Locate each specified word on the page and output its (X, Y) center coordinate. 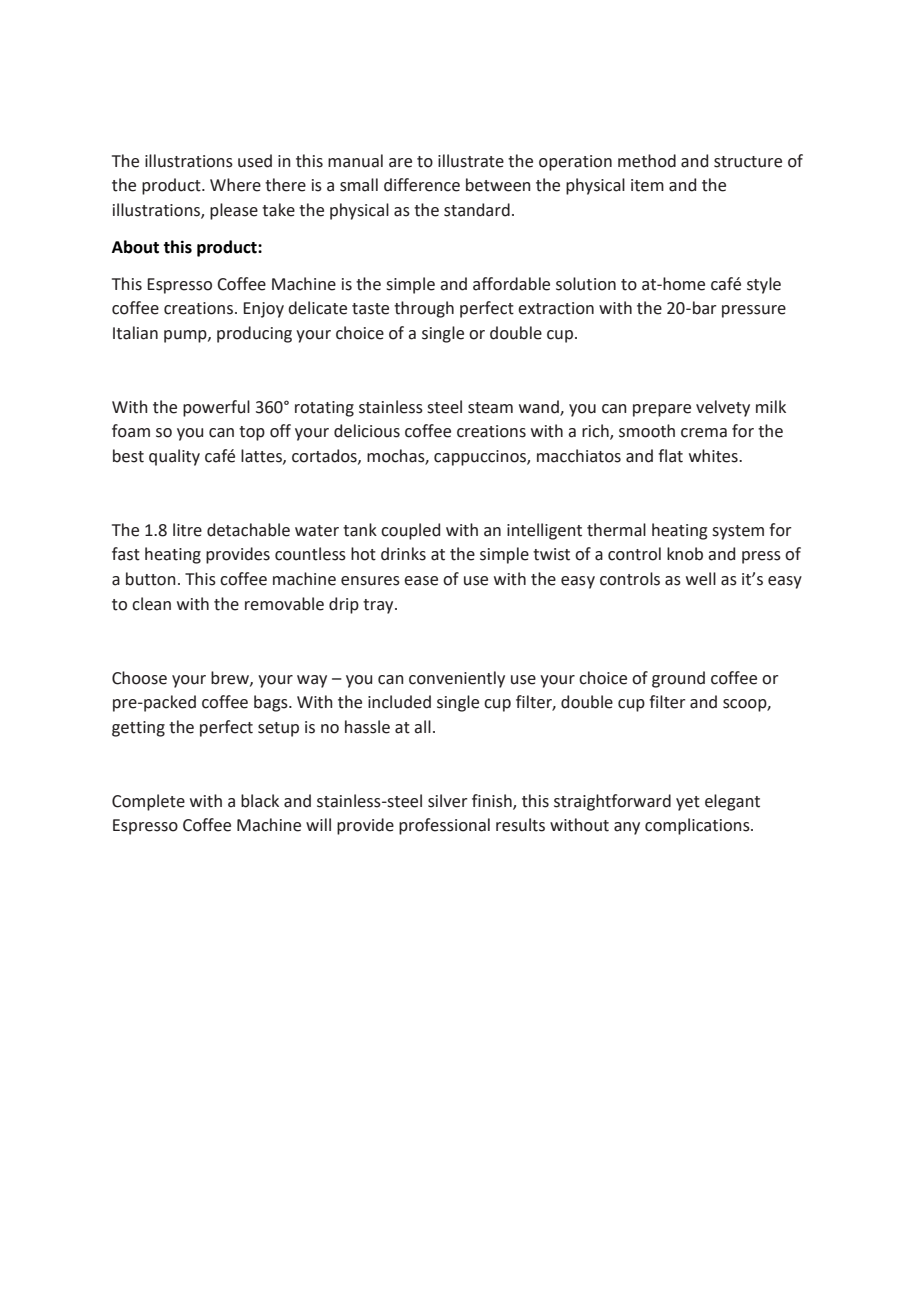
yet (688, 803)
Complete (148, 802)
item (647, 185)
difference (422, 185)
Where (235, 185)
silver (448, 801)
